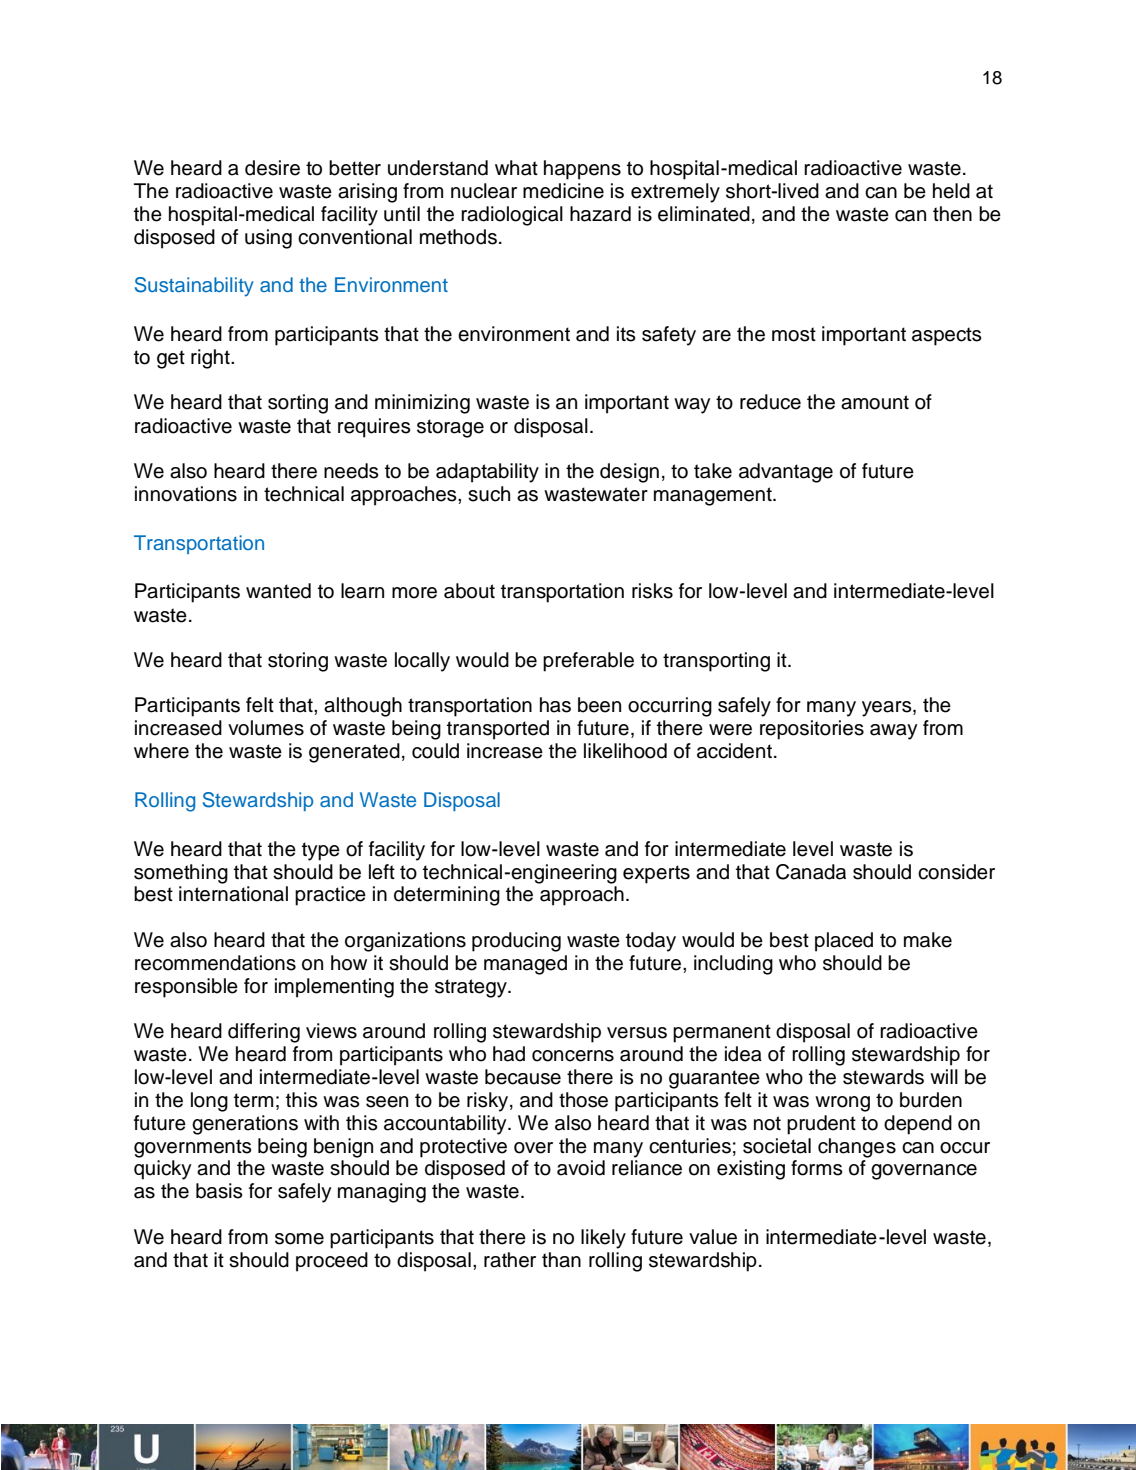 The height and width of the screenshot is (1470, 1136). I want to click on will, so click(944, 1076).
